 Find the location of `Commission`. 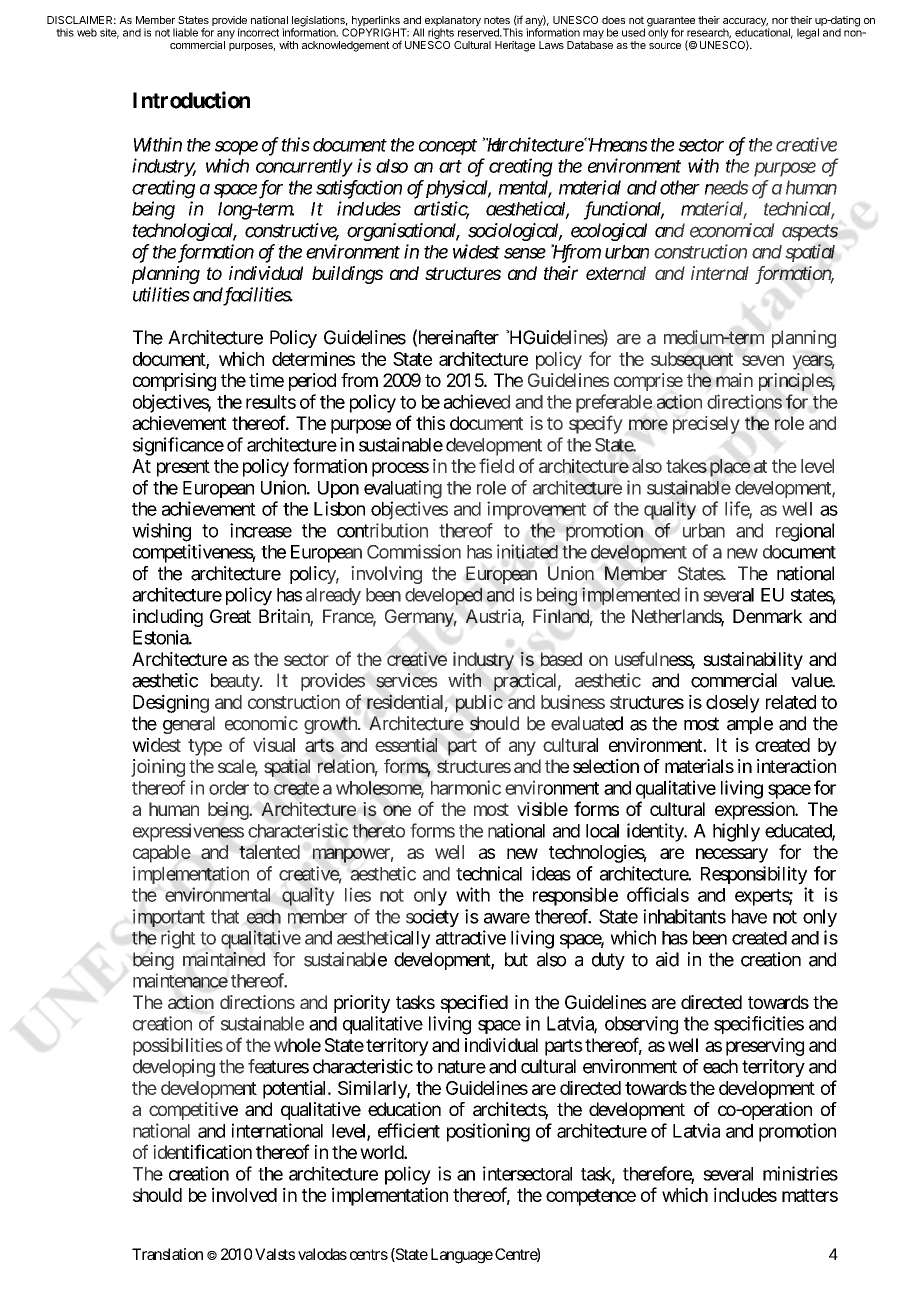

Commission is located at coordinates (414, 551).
